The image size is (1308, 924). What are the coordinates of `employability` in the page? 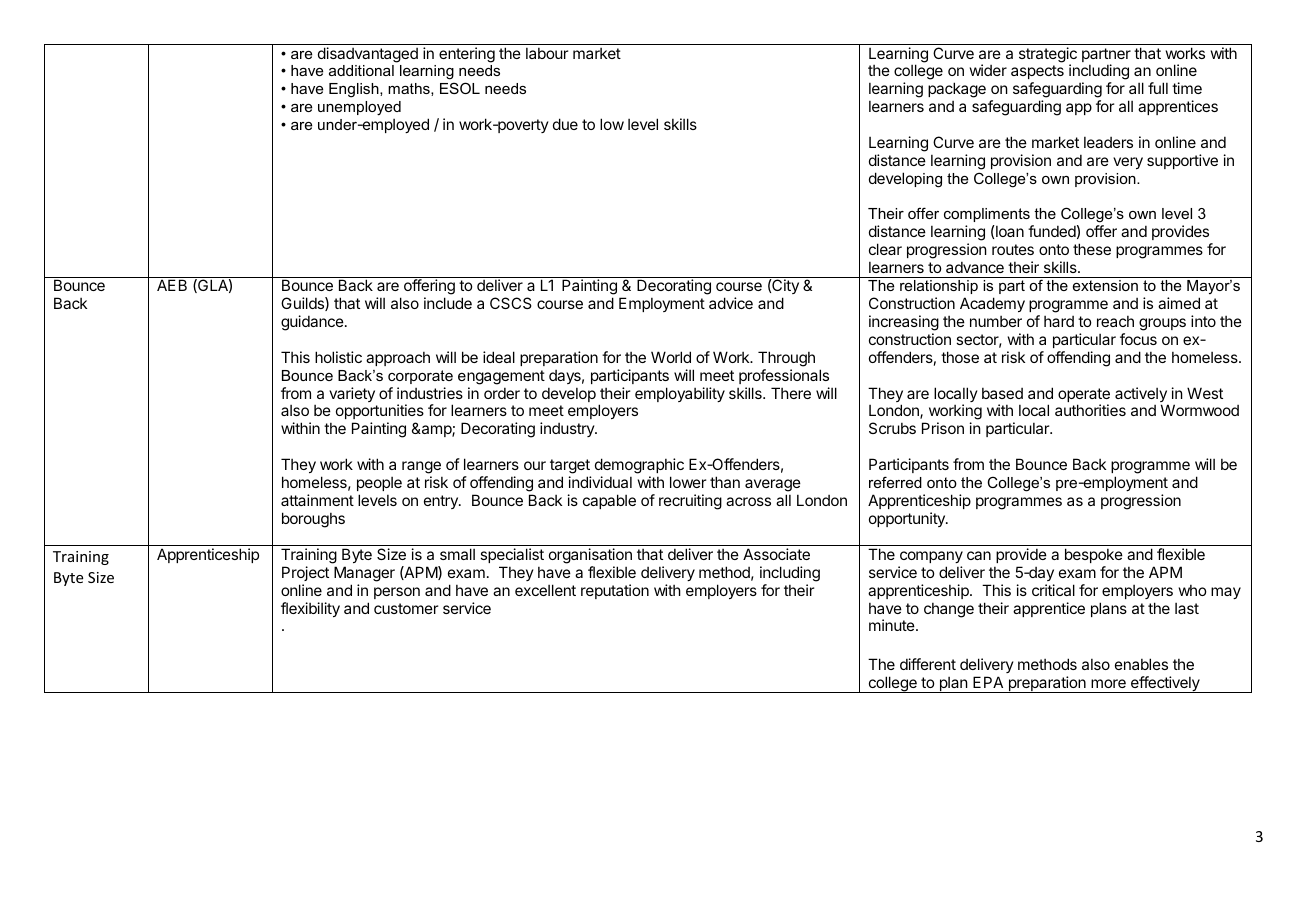 It's located at (680, 394).
